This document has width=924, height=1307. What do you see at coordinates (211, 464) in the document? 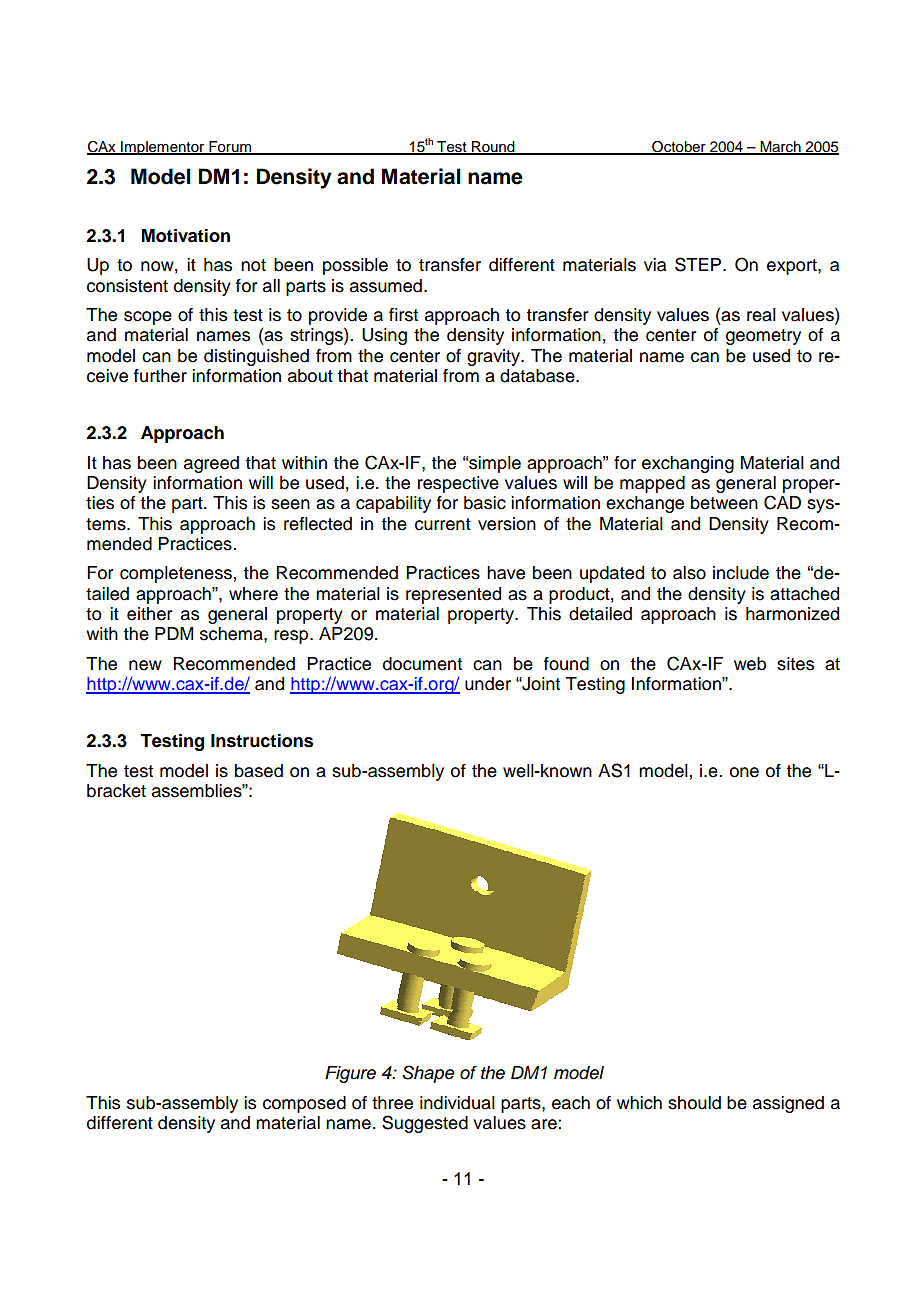
I see `agreed` at bounding box center [211, 464].
